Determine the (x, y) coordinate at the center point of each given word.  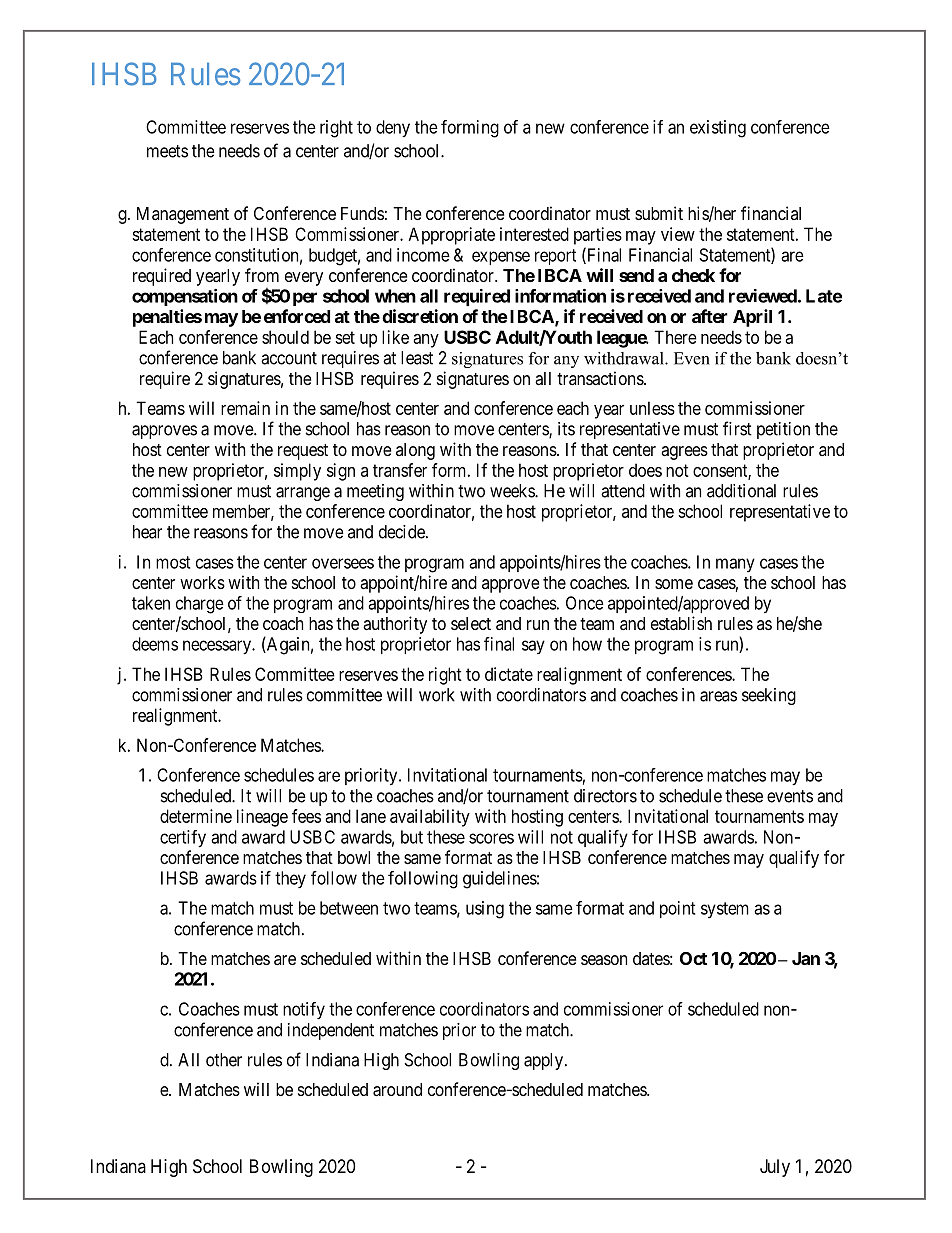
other (224, 1060)
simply (297, 472)
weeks (513, 491)
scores (491, 838)
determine (196, 816)
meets (167, 151)
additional (741, 491)
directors (605, 796)
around (397, 1090)
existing (718, 129)
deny (393, 129)
